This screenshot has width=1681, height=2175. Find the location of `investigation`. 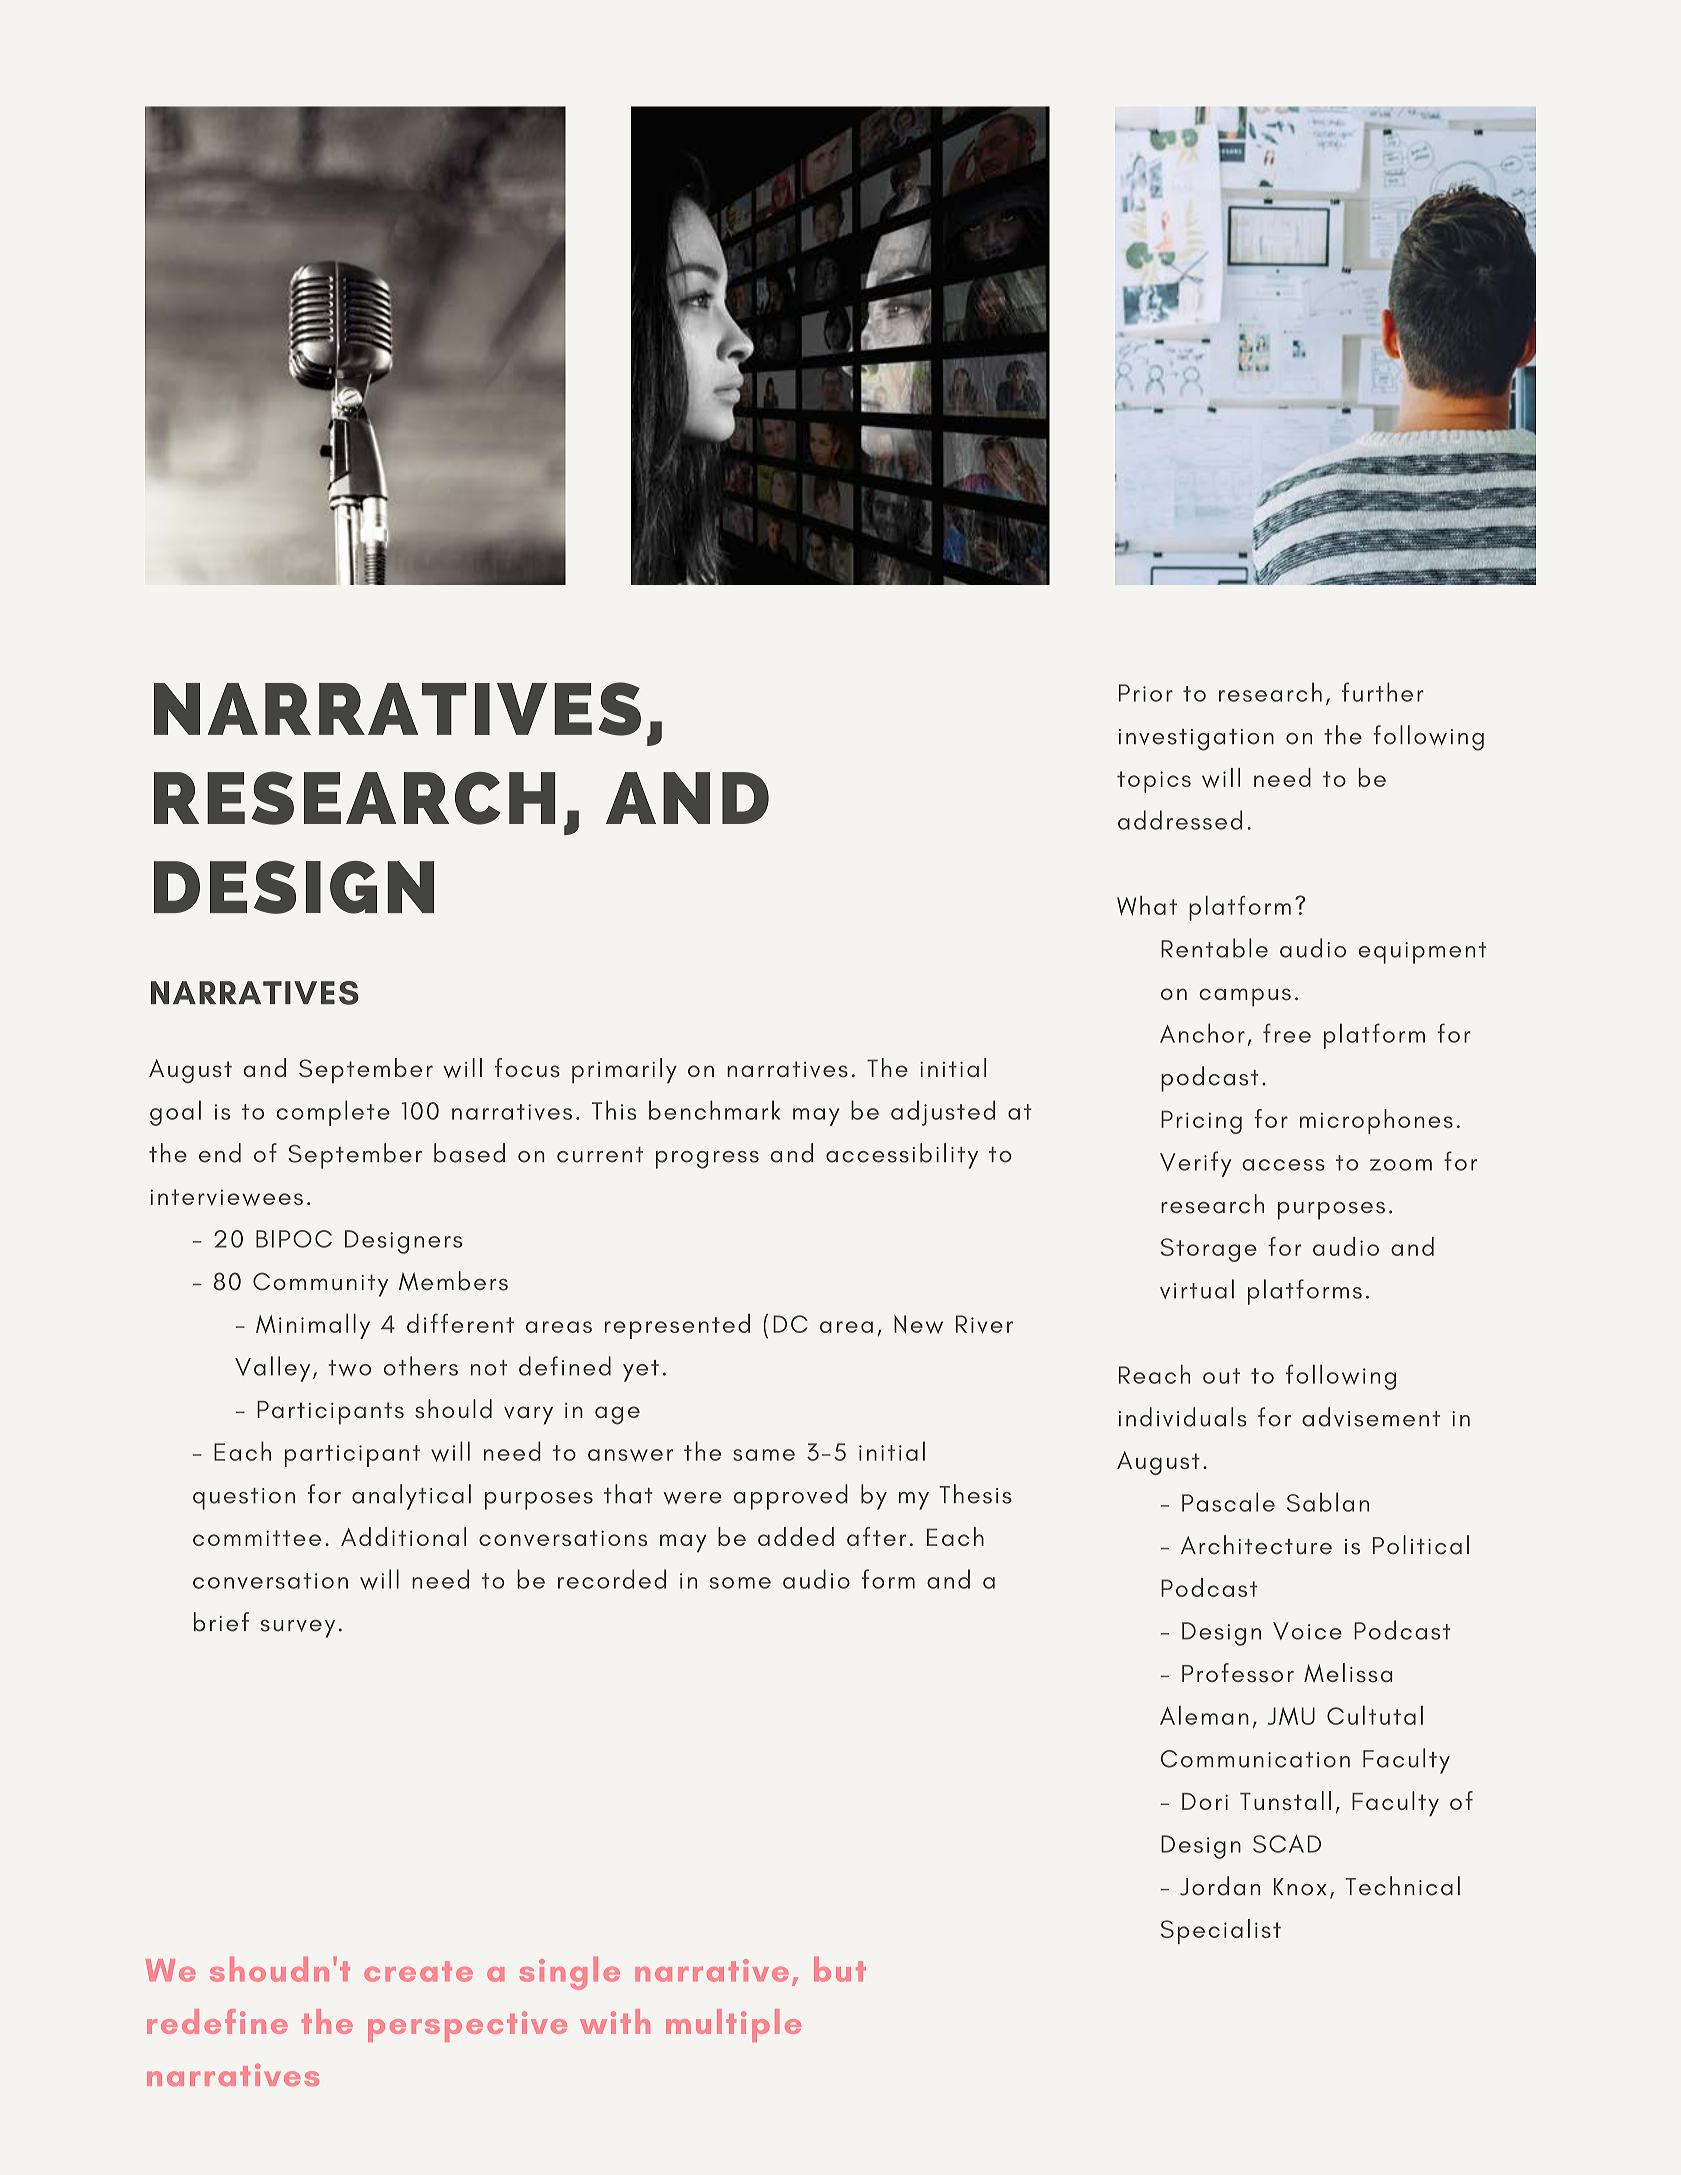

investigation is located at coordinates (1196, 740).
